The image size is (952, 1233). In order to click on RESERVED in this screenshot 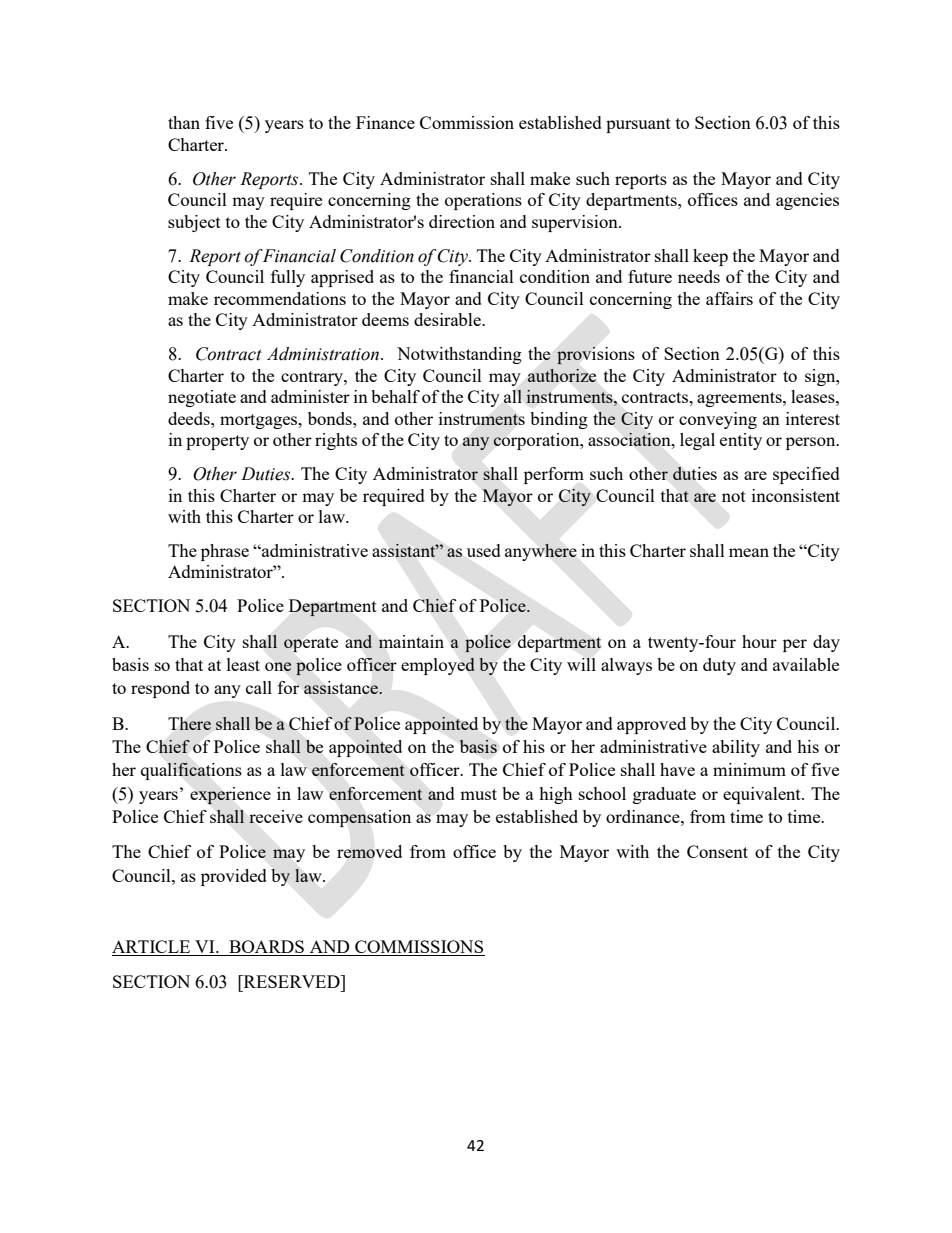, I will do `click(291, 981)`.
